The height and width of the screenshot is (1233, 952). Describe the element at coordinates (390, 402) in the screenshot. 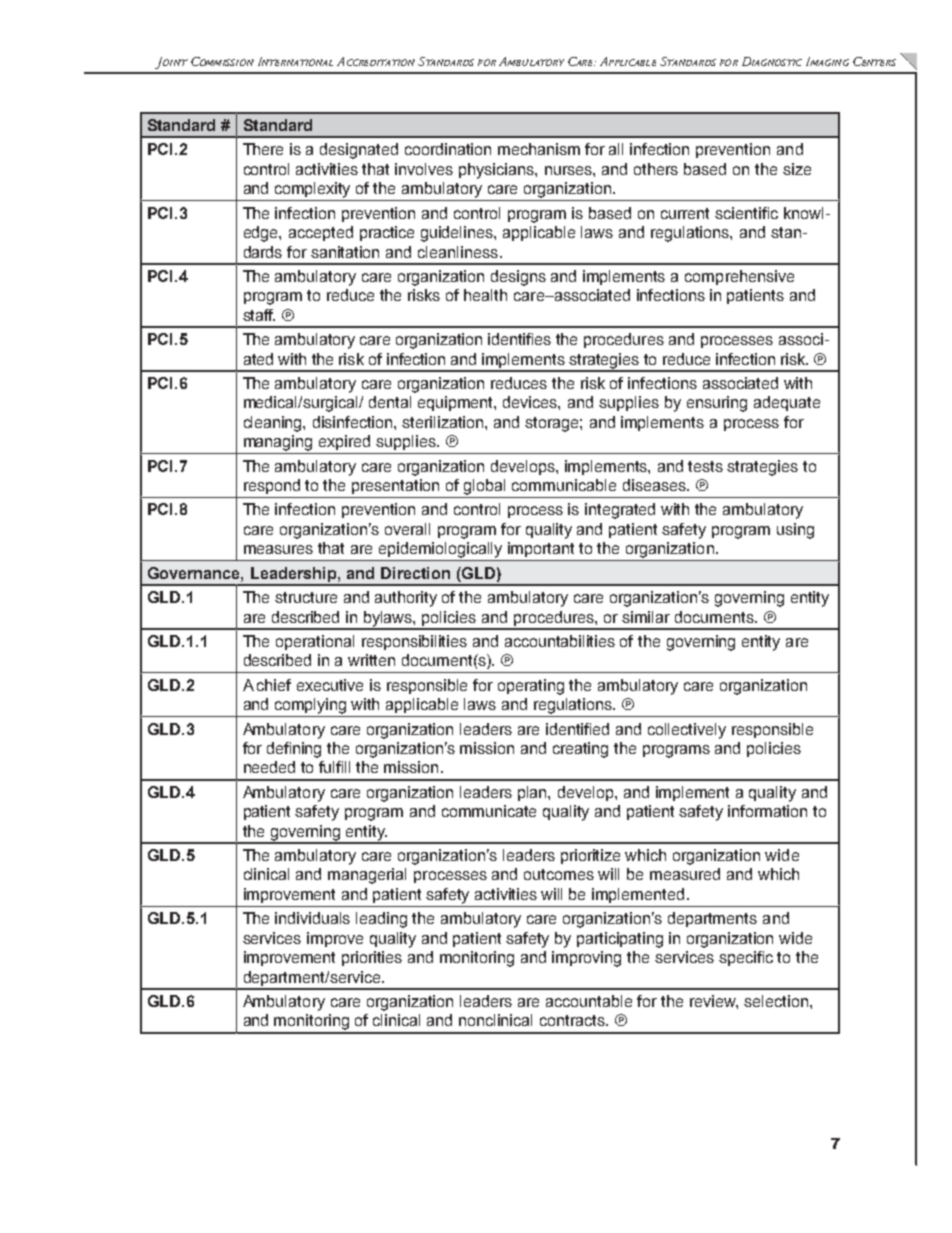

I see `dental` at that location.
